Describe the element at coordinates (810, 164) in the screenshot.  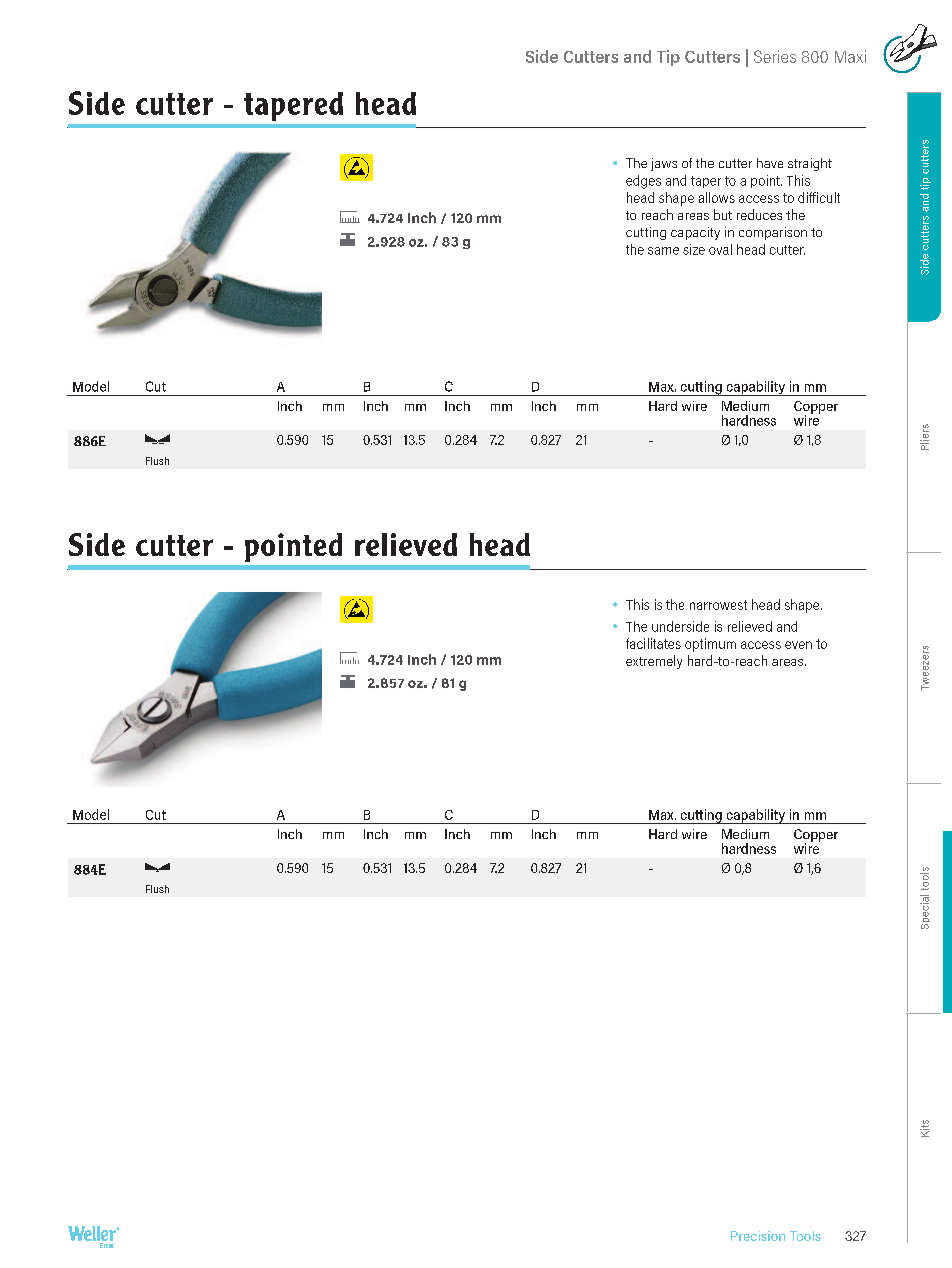
I see `straight` at that location.
